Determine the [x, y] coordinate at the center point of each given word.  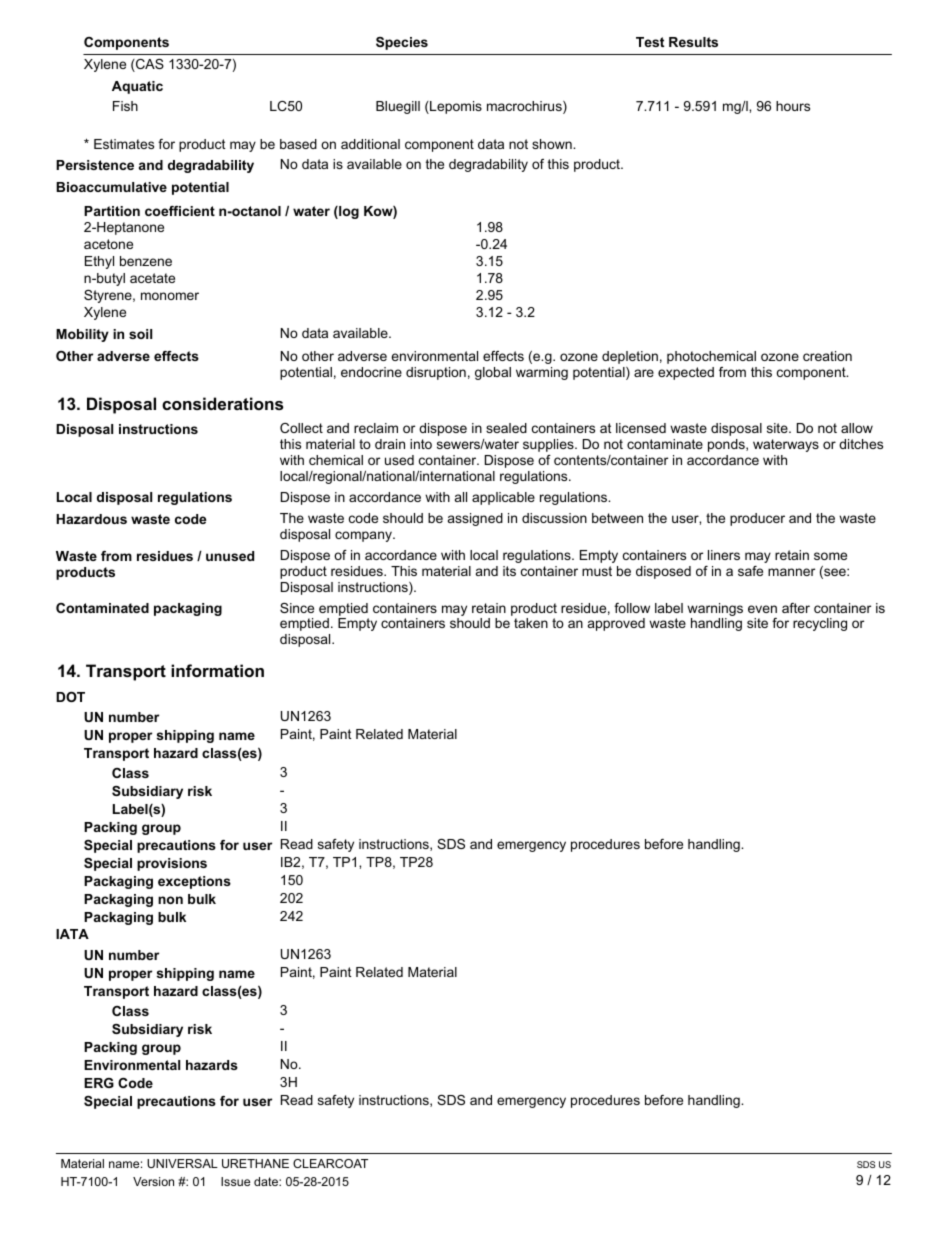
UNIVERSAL [182, 1163]
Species [402, 43]
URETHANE [255, 1163]
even [762, 609]
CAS [149, 65]
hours [793, 106]
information [217, 670]
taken [531, 623]
